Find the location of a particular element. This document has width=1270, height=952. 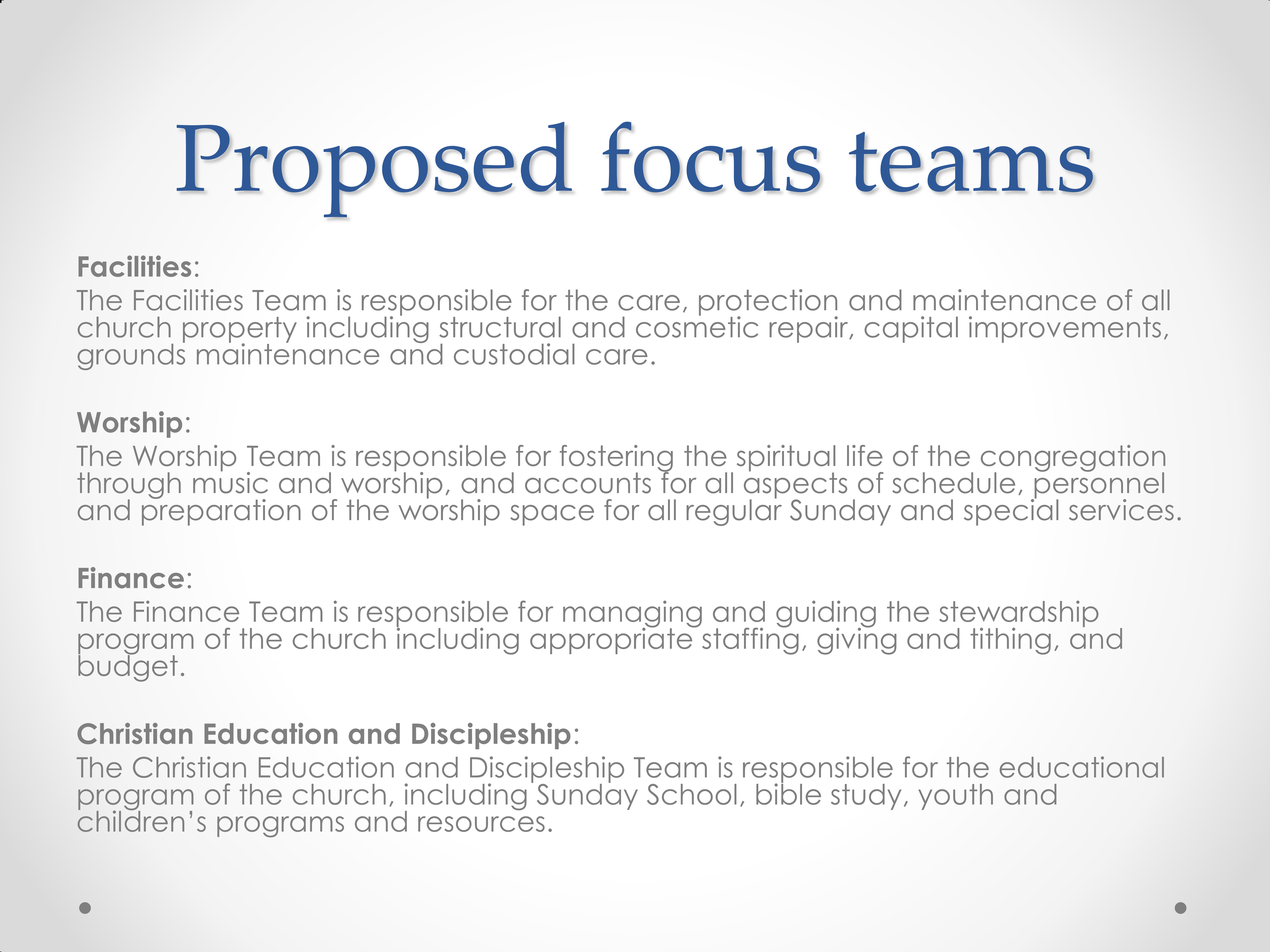

tithing is located at coordinates (1010, 641).
